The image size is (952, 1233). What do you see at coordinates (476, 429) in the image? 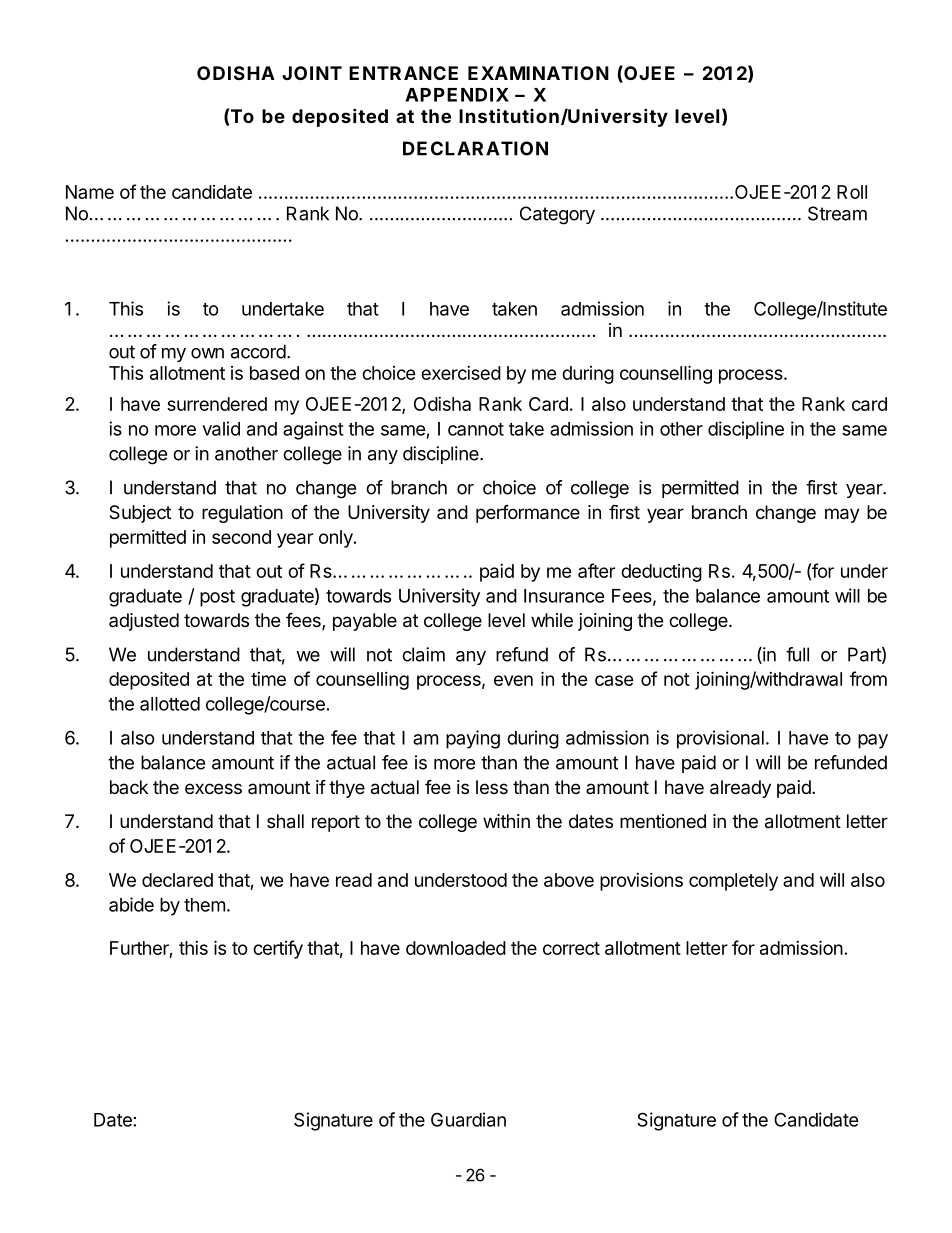
I see `cannot` at bounding box center [476, 429].
